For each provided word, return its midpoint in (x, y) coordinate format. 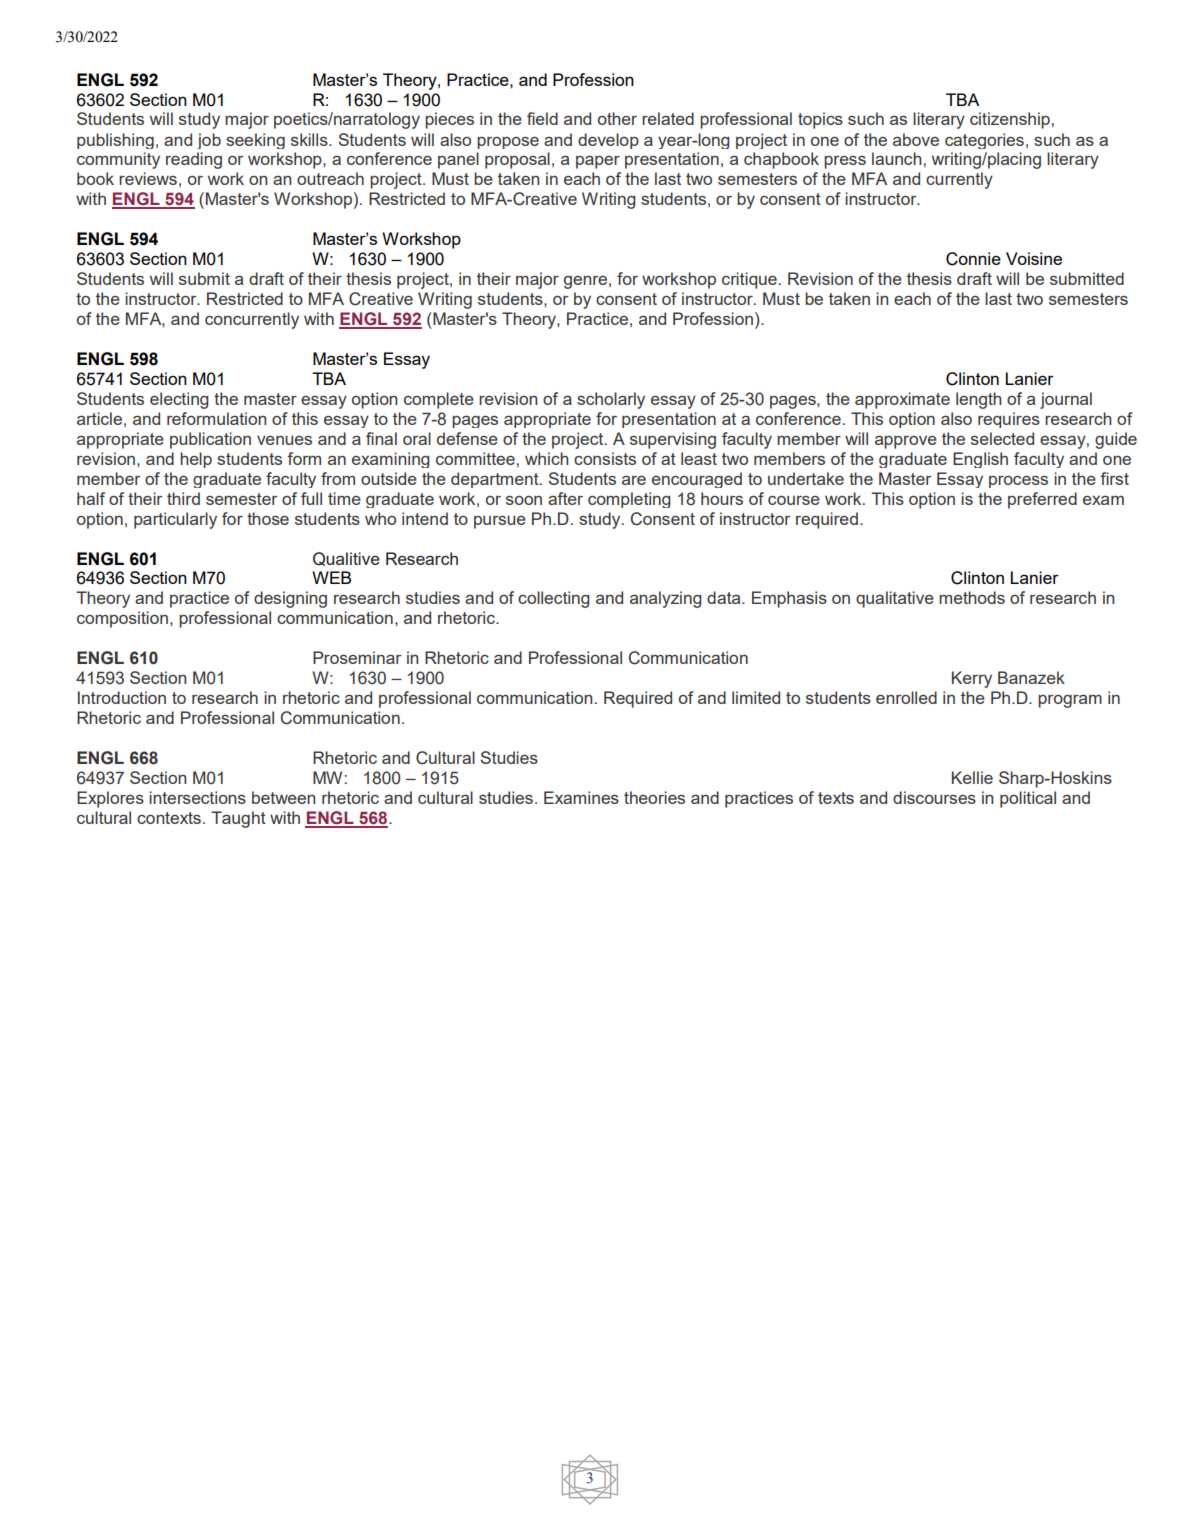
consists (605, 458)
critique (749, 280)
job (209, 141)
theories (654, 797)
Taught (238, 819)
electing (179, 400)
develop (608, 141)
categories (984, 141)
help (196, 460)
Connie (973, 259)
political (1028, 799)
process (1018, 482)
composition (122, 619)
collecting (554, 599)
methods (972, 597)
